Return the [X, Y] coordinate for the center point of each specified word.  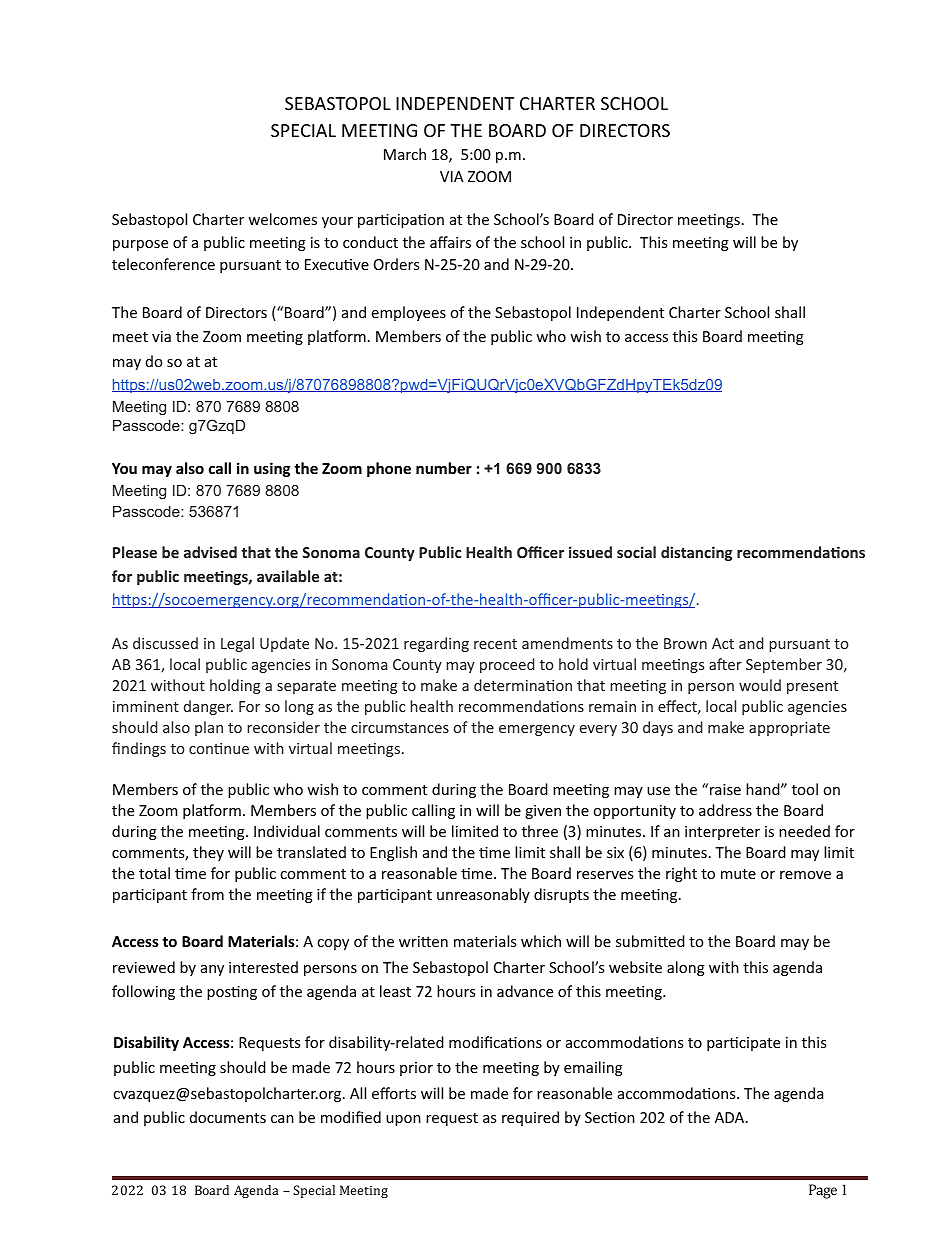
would [760, 685]
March [405, 154]
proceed [507, 665]
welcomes [282, 219]
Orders [396, 264]
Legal [237, 644]
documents [228, 1117]
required [530, 1118]
